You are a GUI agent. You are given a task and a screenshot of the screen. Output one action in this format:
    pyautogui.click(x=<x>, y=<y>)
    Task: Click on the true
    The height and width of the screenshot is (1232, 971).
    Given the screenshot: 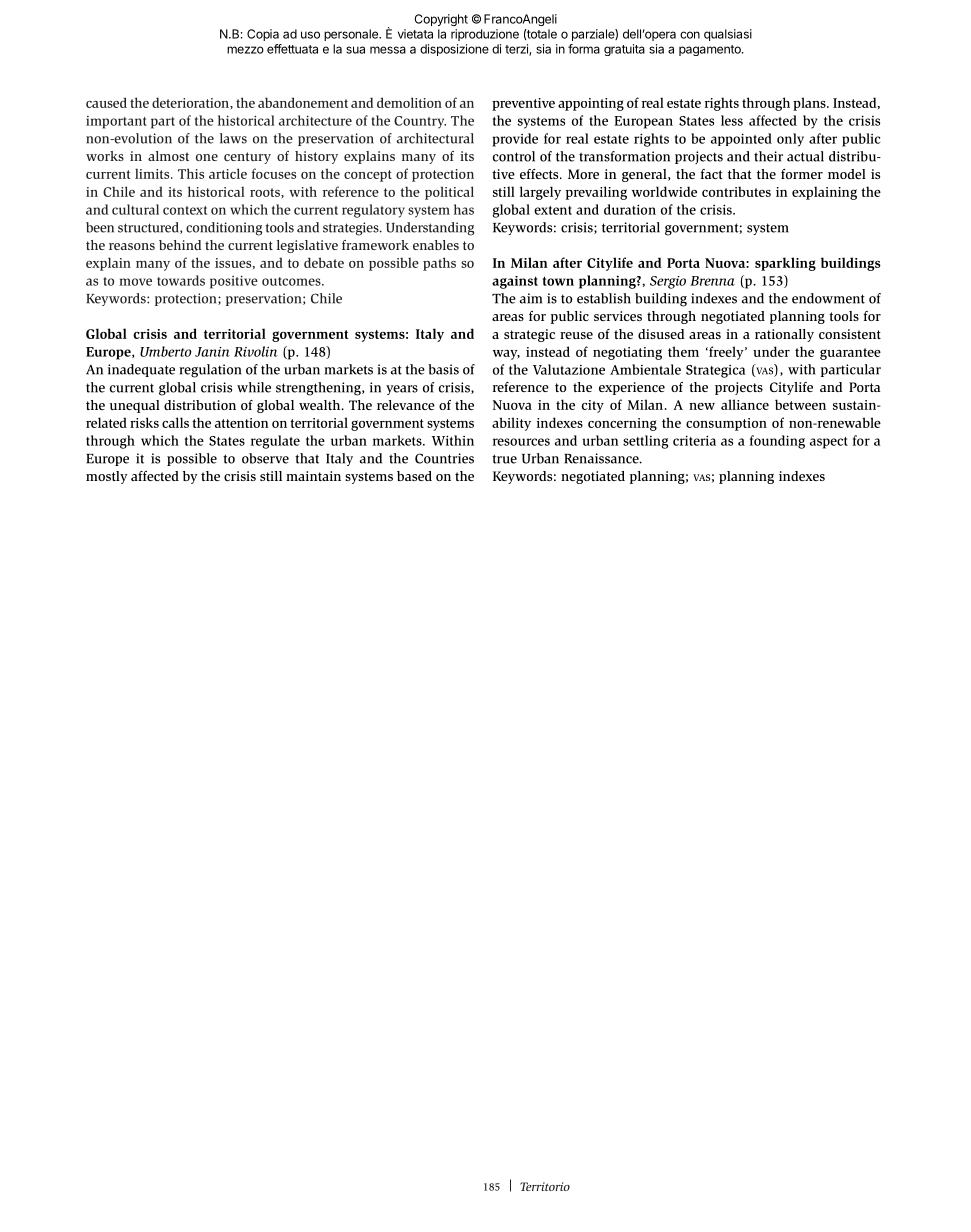 What is the action you would take?
    pyautogui.click(x=504, y=459)
